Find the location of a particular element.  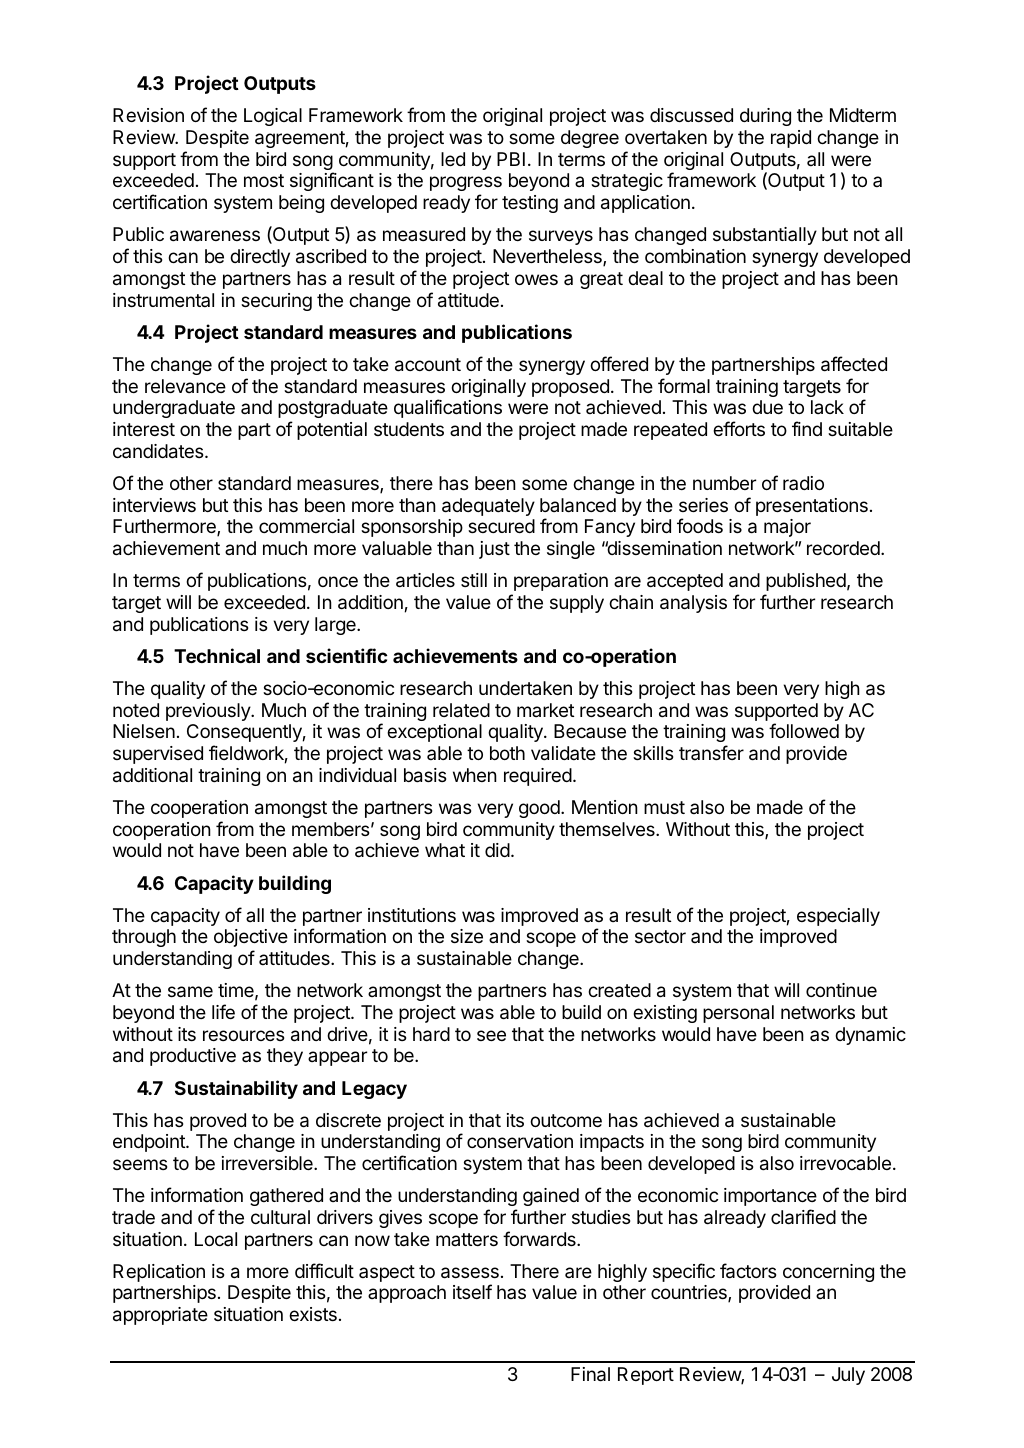

rapid is located at coordinates (791, 139).
